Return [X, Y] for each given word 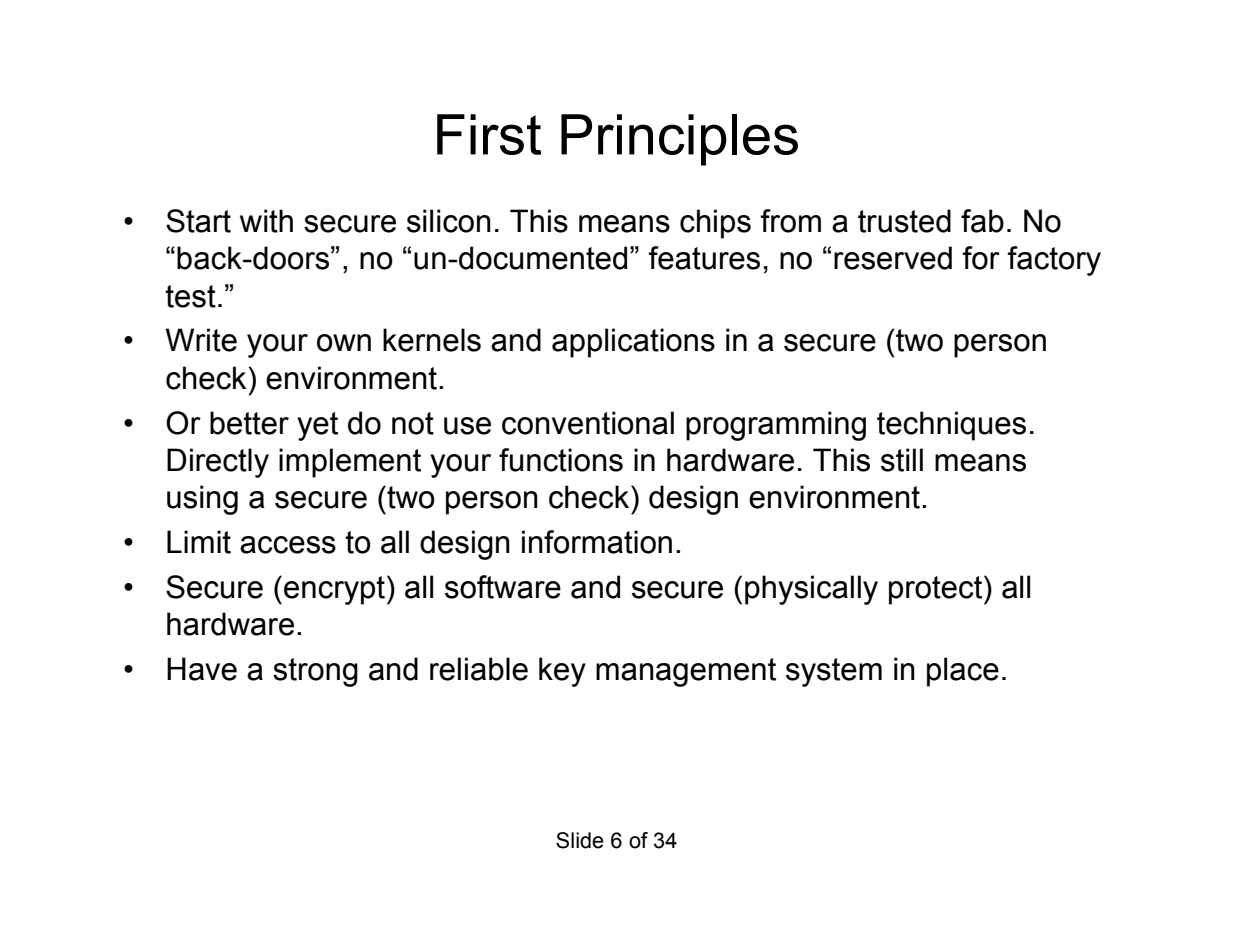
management [686, 672]
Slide [580, 840]
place [963, 672]
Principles [679, 140]
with [266, 221]
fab [982, 221]
